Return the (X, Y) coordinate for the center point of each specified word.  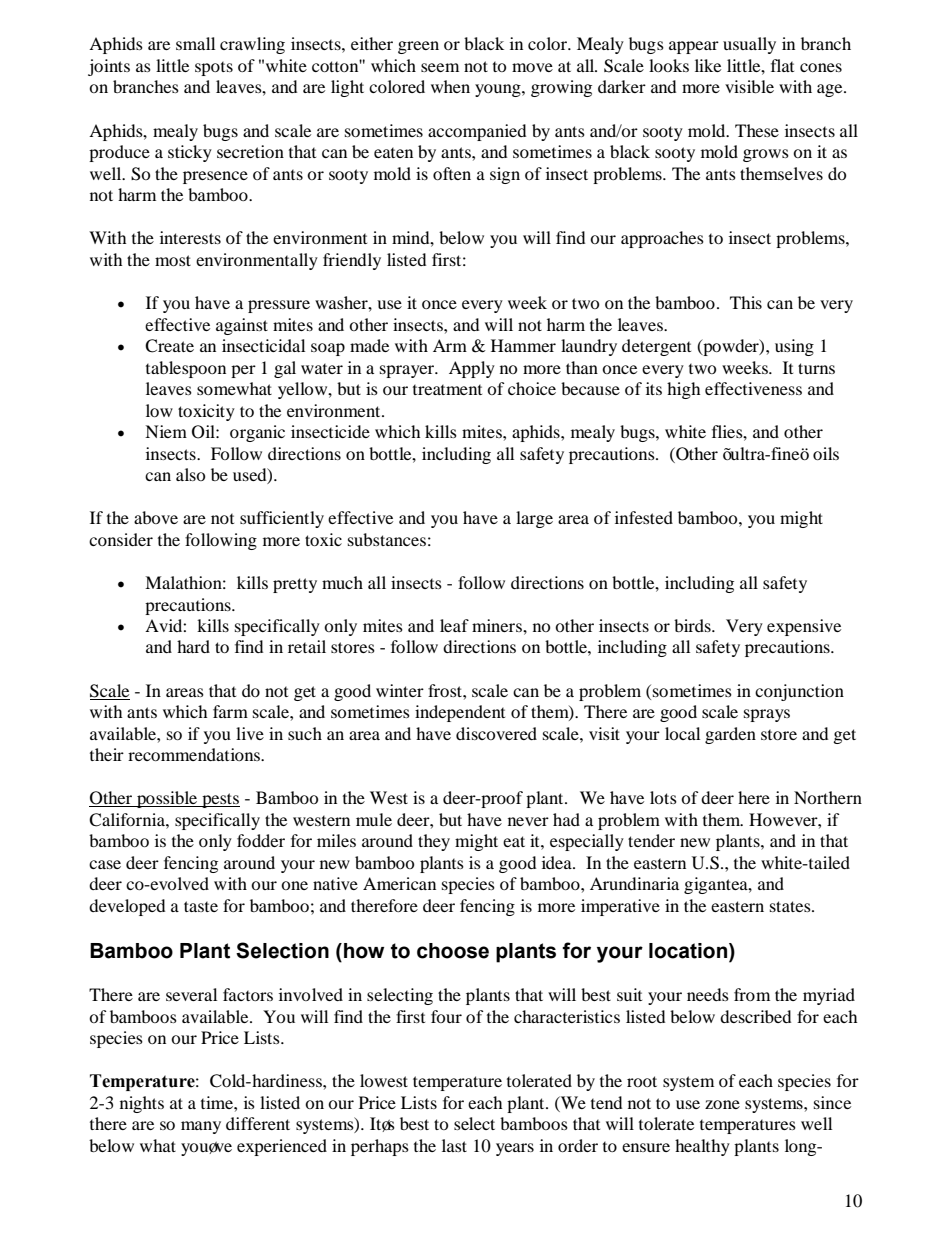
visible (749, 86)
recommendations (195, 754)
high (683, 390)
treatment (447, 389)
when (450, 86)
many (201, 1127)
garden (730, 735)
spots (214, 68)
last (454, 1145)
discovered (496, 733)
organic (257, 433)
